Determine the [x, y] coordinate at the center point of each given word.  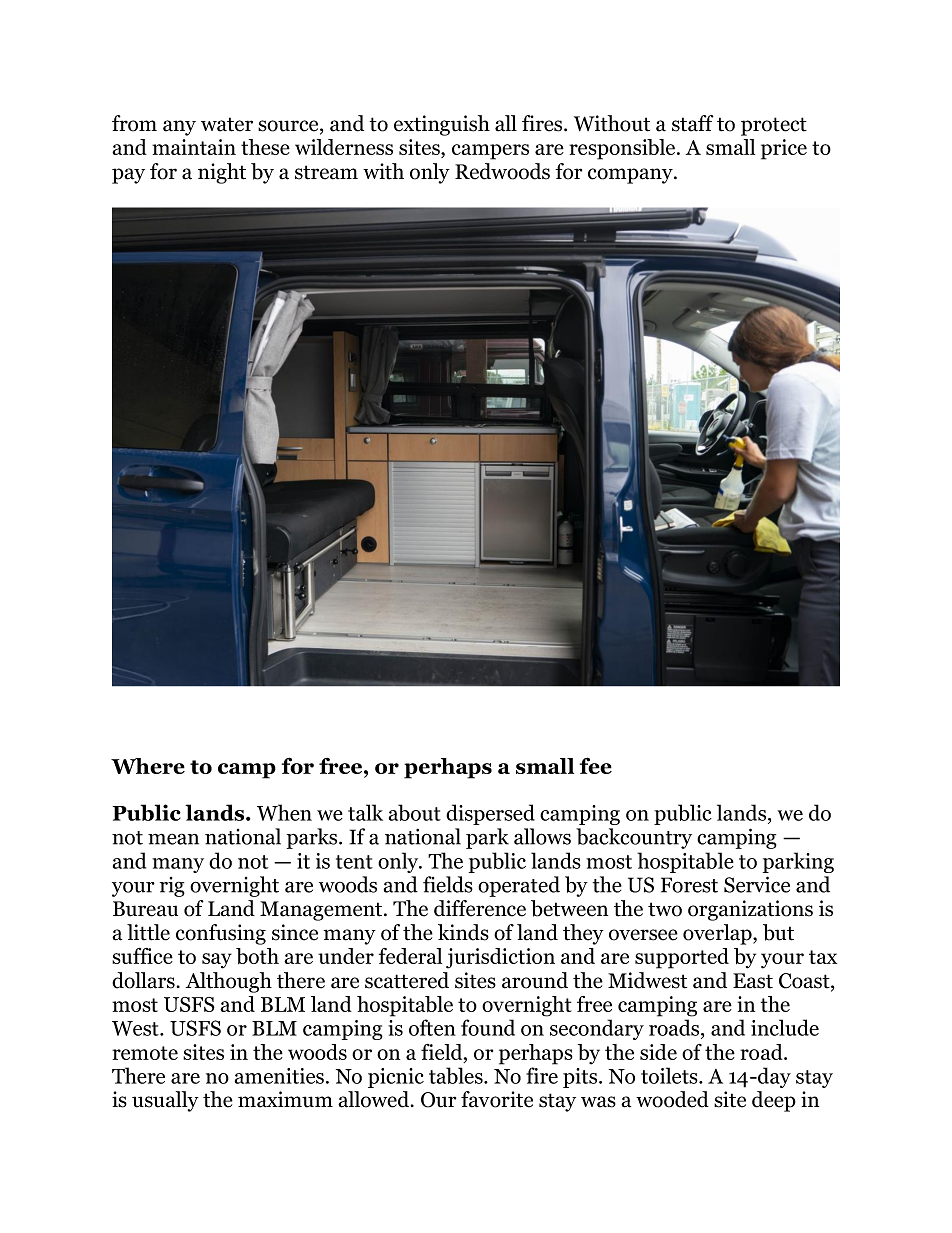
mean [173, 839]
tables [457, 1075]
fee [596, 765]
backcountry [634, 838]
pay [128, 176]
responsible [623, 149]
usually [165, 1101]
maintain [194, 147]
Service [757, 884]
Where [148, 766]
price [784, 149]
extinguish [442, 125]
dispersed [490, 814]
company [631, 176]
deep [774, 1101]
